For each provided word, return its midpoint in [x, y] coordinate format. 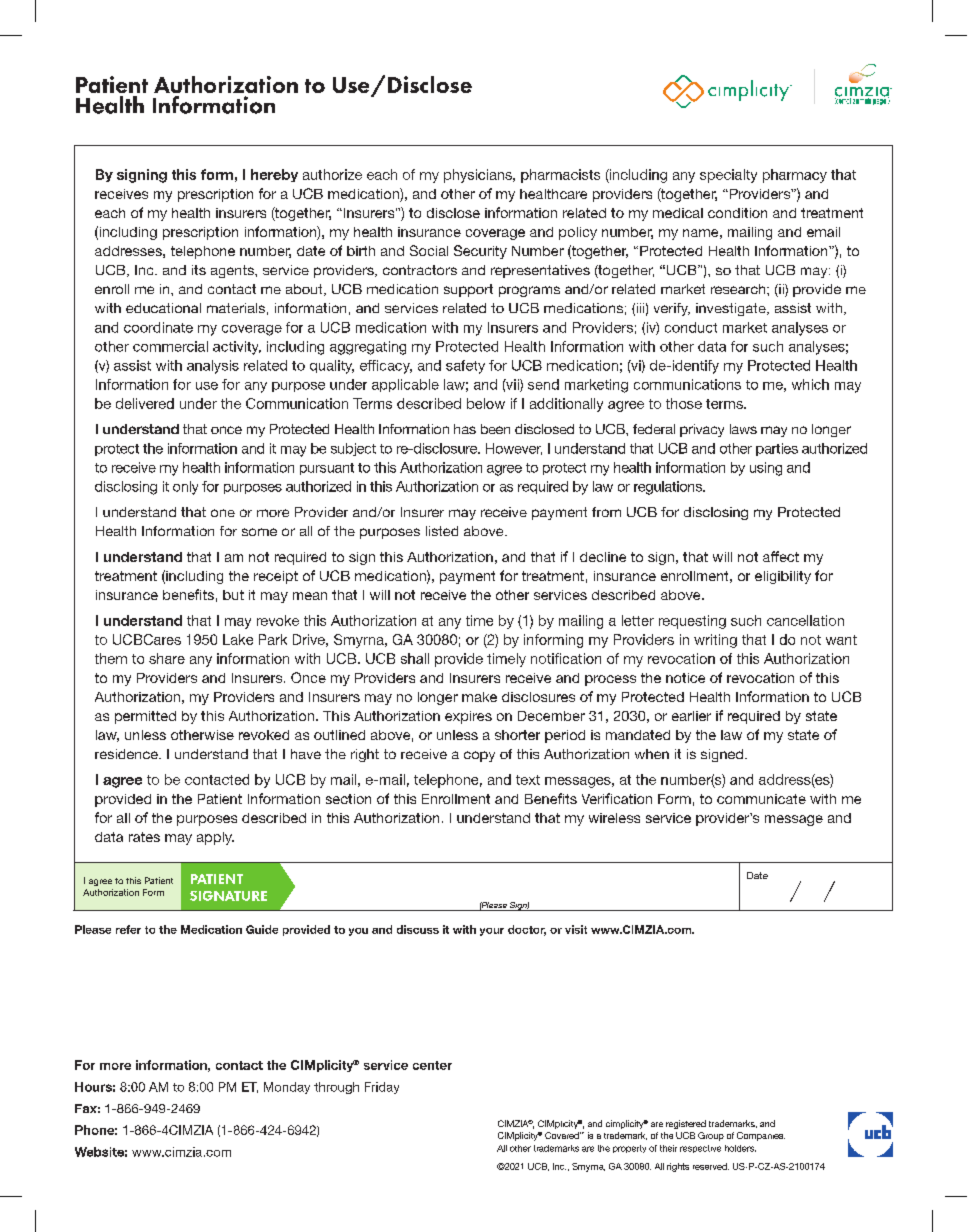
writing [715, 641]
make [479, 697]
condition [737, 213]
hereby [274, 175]
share [167, 658]
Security [480, 252]
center [432, 1065]
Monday [287, 1088]
